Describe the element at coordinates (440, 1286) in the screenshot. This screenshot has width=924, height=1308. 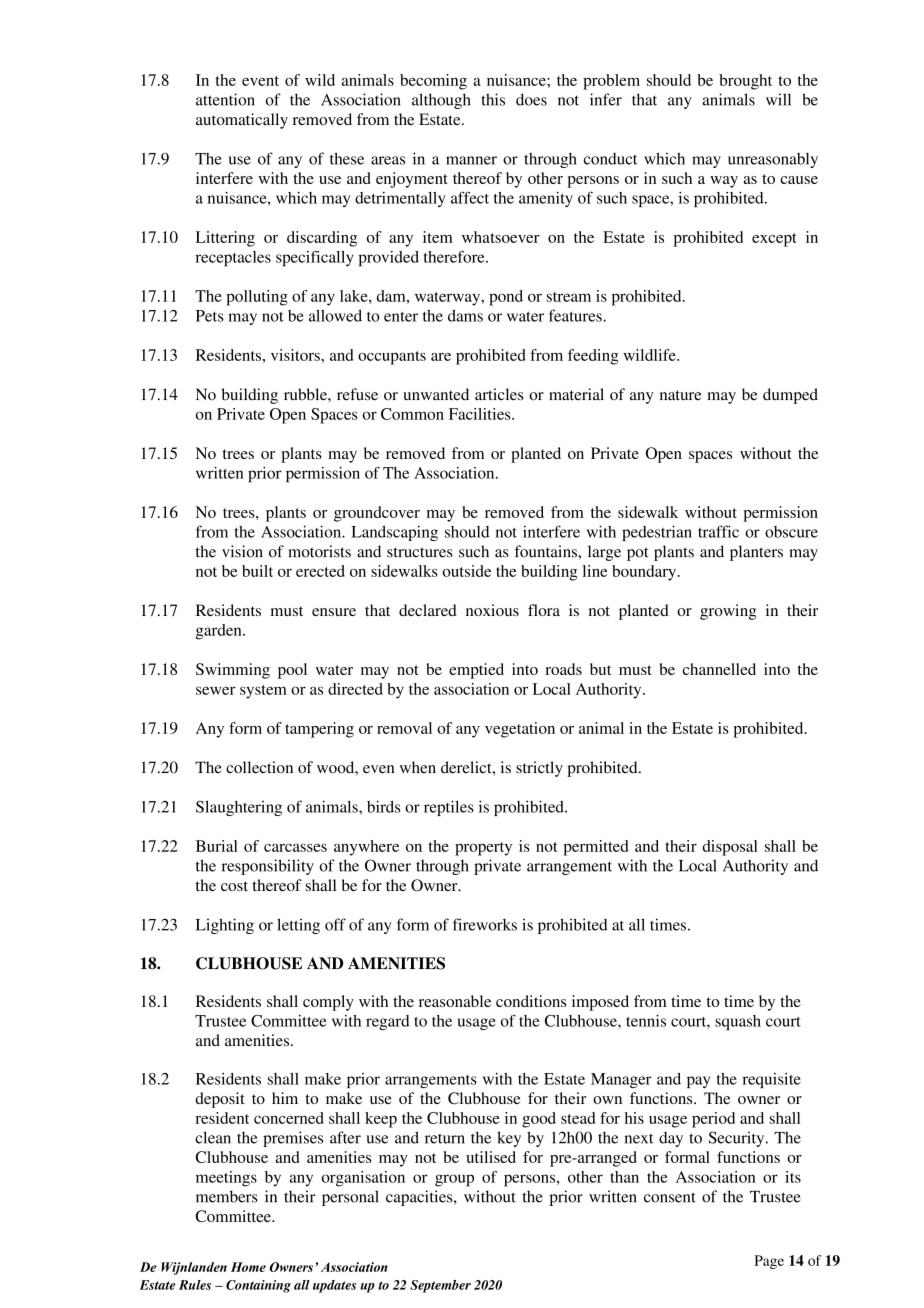
I see `September` at that location.
